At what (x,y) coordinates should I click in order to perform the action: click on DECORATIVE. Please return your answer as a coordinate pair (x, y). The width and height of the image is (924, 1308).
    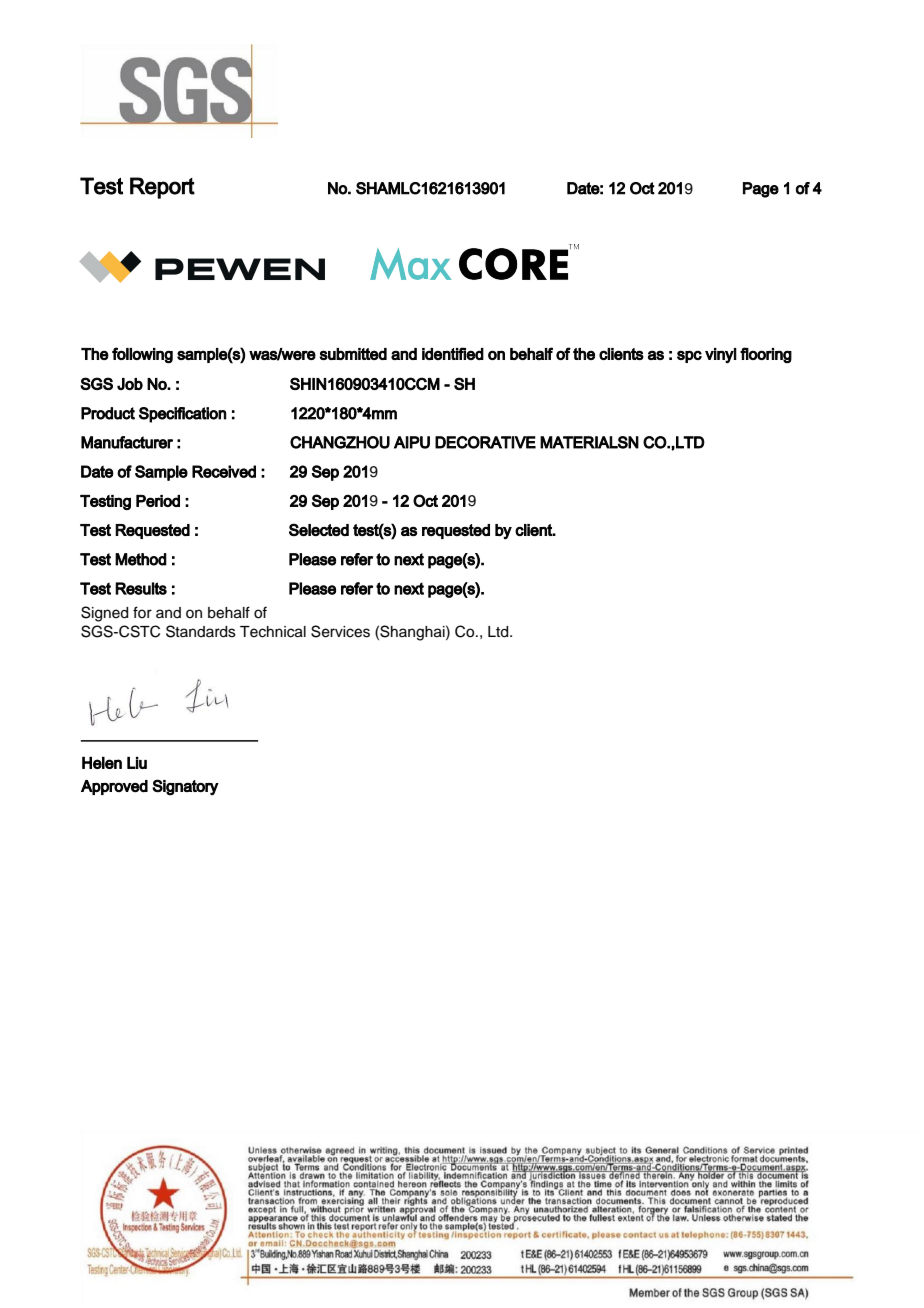
    Looking at the image, I should click on (485, 442).
